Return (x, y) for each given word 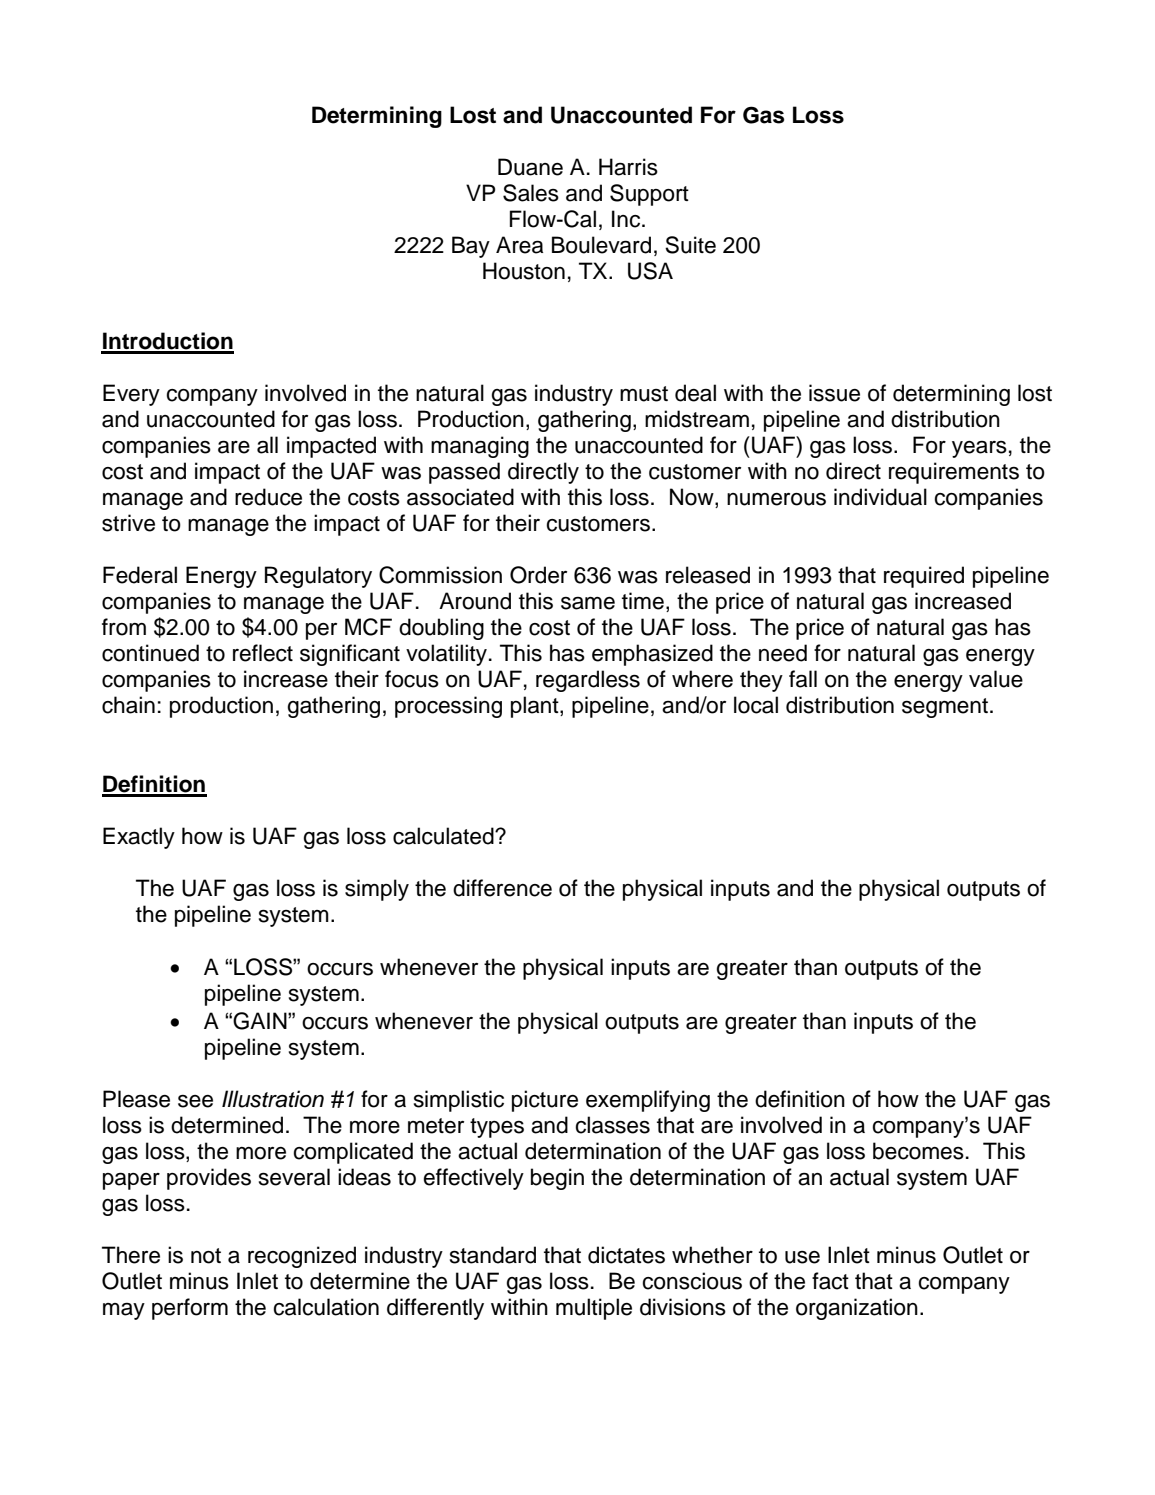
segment (945, 708)
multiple (594, 1309)
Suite (690, 245)
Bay (471, 247)
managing (480, 447)
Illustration (273, 1099)
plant (536, 707)
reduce (268, 497)
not (206, 1256)
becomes (918, 1151)
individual (880, 497)
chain (128, 705)
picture (545, 1101)
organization (857, 1309)
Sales (531, 193)
